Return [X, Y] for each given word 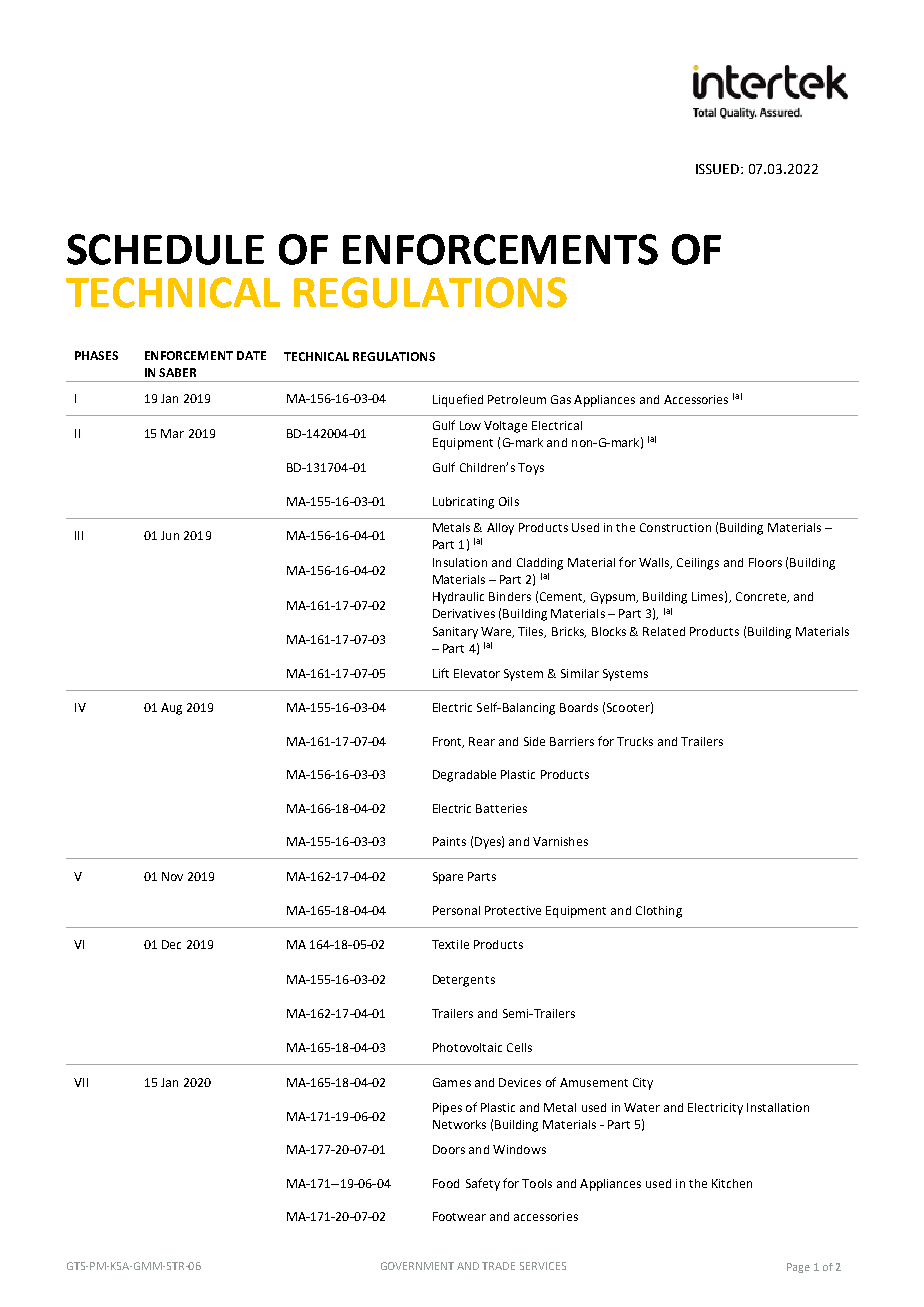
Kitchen [732, 1183]
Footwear [459, 1216]
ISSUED [719, 169]
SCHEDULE [165, 249]
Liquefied [458, 400]
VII [81, 1082]
